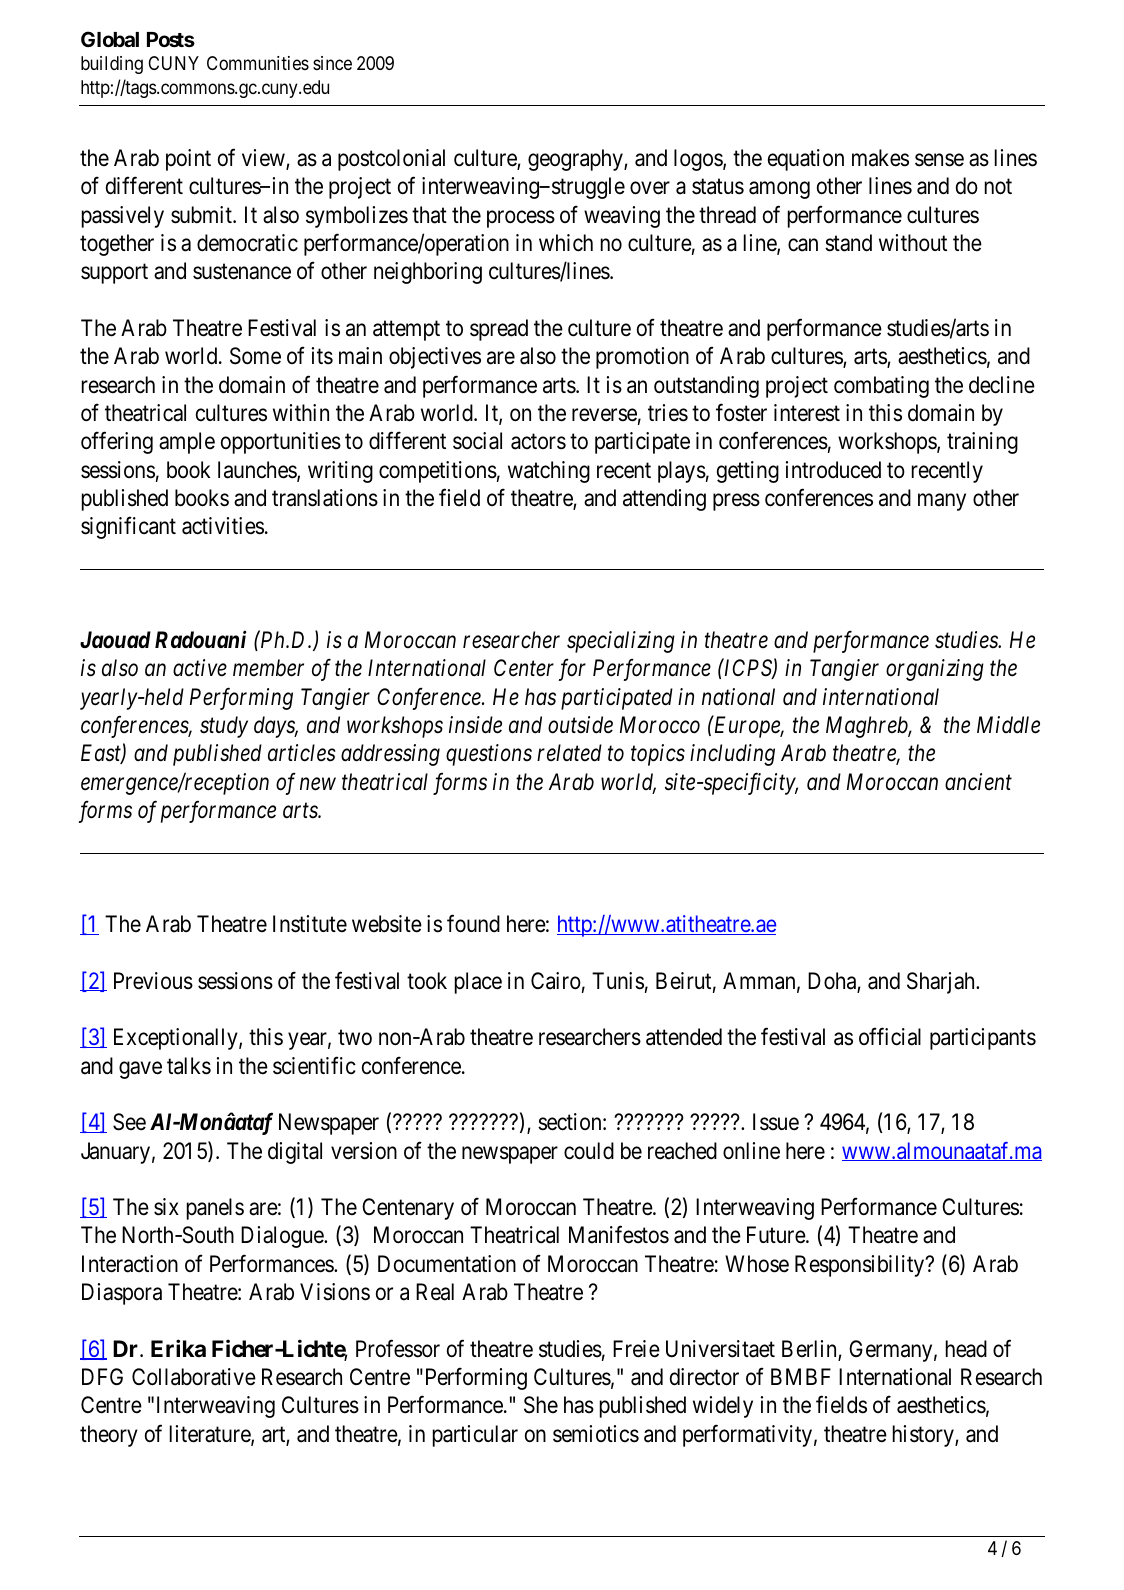 This image has width=1124, height=1590. Describe the element at coordinates (258, 63) in the image. I see `Communities` at that location.
